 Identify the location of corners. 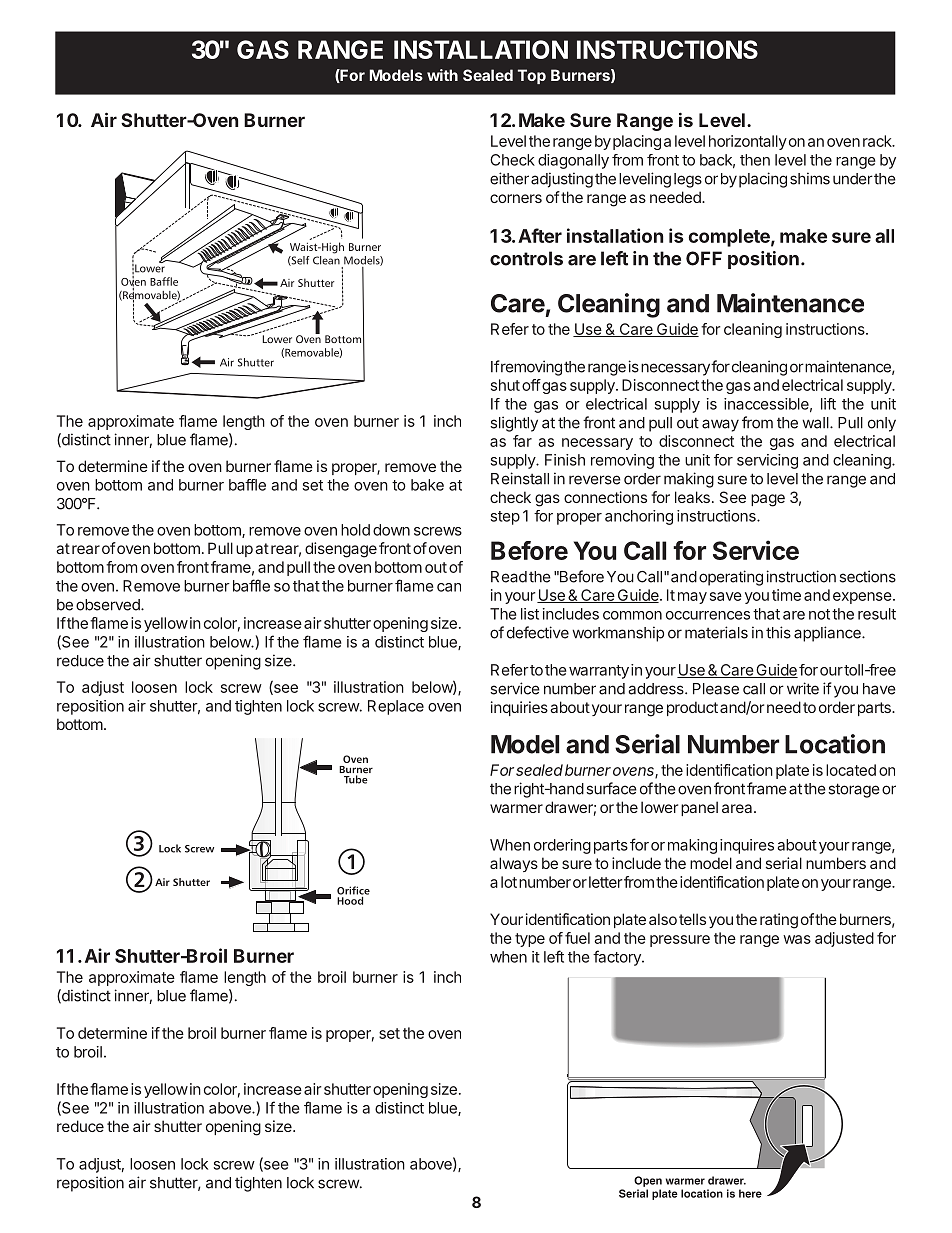
(516, 198).
